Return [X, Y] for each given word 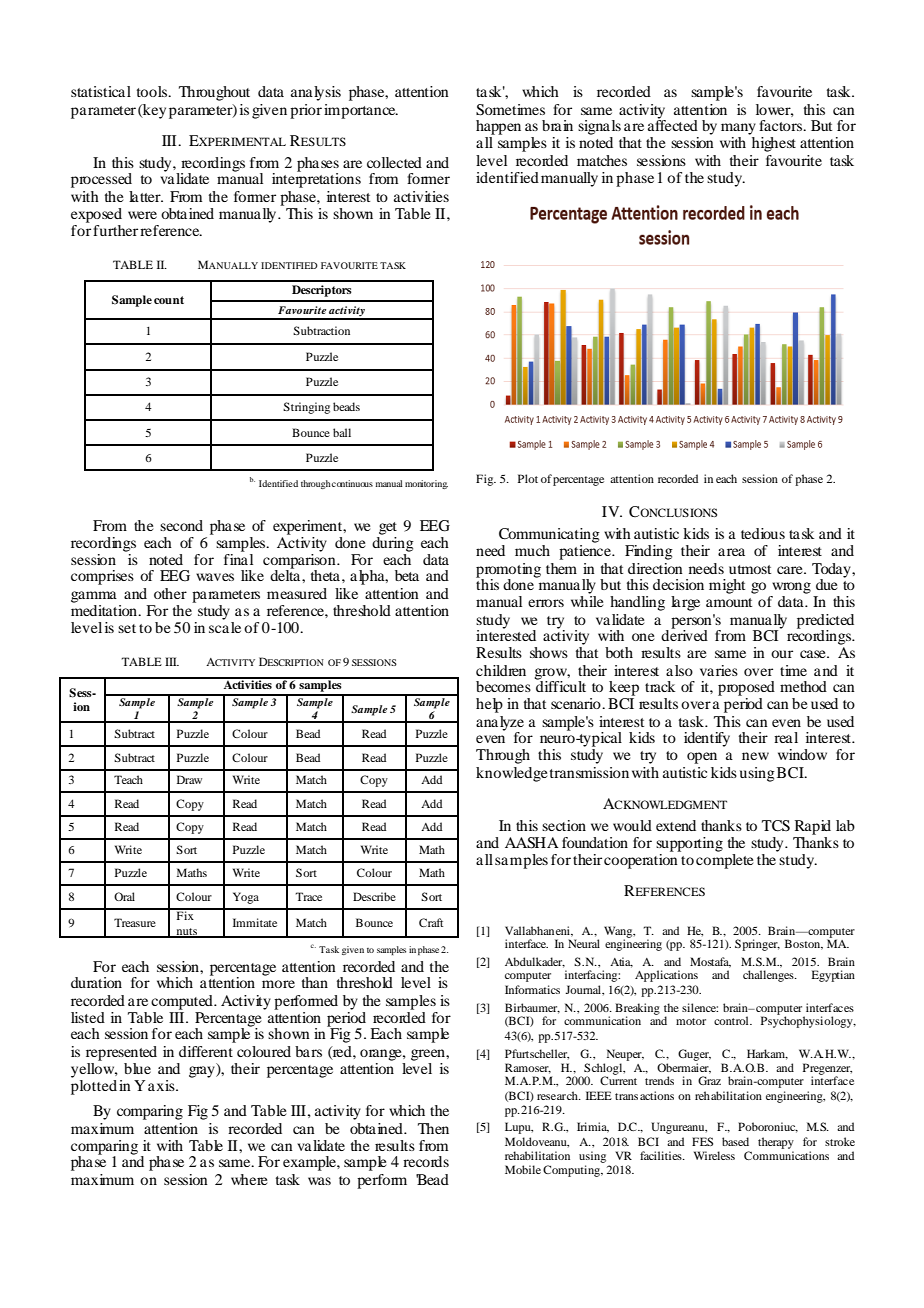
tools [153, 91]
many [738, 129]
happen [498, 127]
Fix [185, 914]
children [501, 670]
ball [342, 432]
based [735, 1141]
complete [724, 860]
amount [729, 602]
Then [433, 1128]
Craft [431, 922]
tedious [763, 533]
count [169, 300]
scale [225, 627]
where [249, 1179]
